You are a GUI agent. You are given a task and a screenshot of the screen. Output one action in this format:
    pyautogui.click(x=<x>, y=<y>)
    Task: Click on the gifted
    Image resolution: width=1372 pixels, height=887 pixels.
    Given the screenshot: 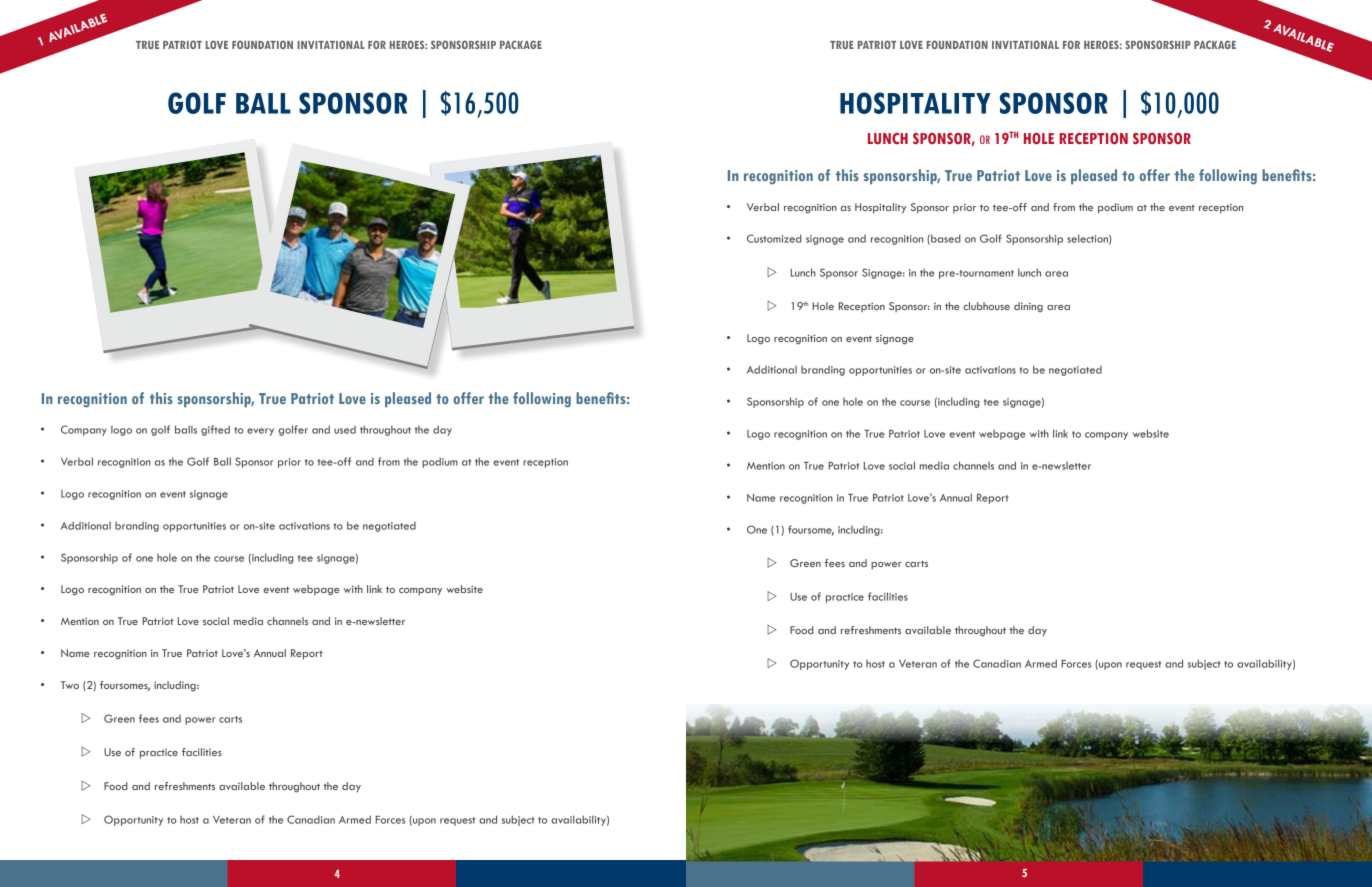 What is the action you would take?
    pyautogui.click(x=215, y=430)
